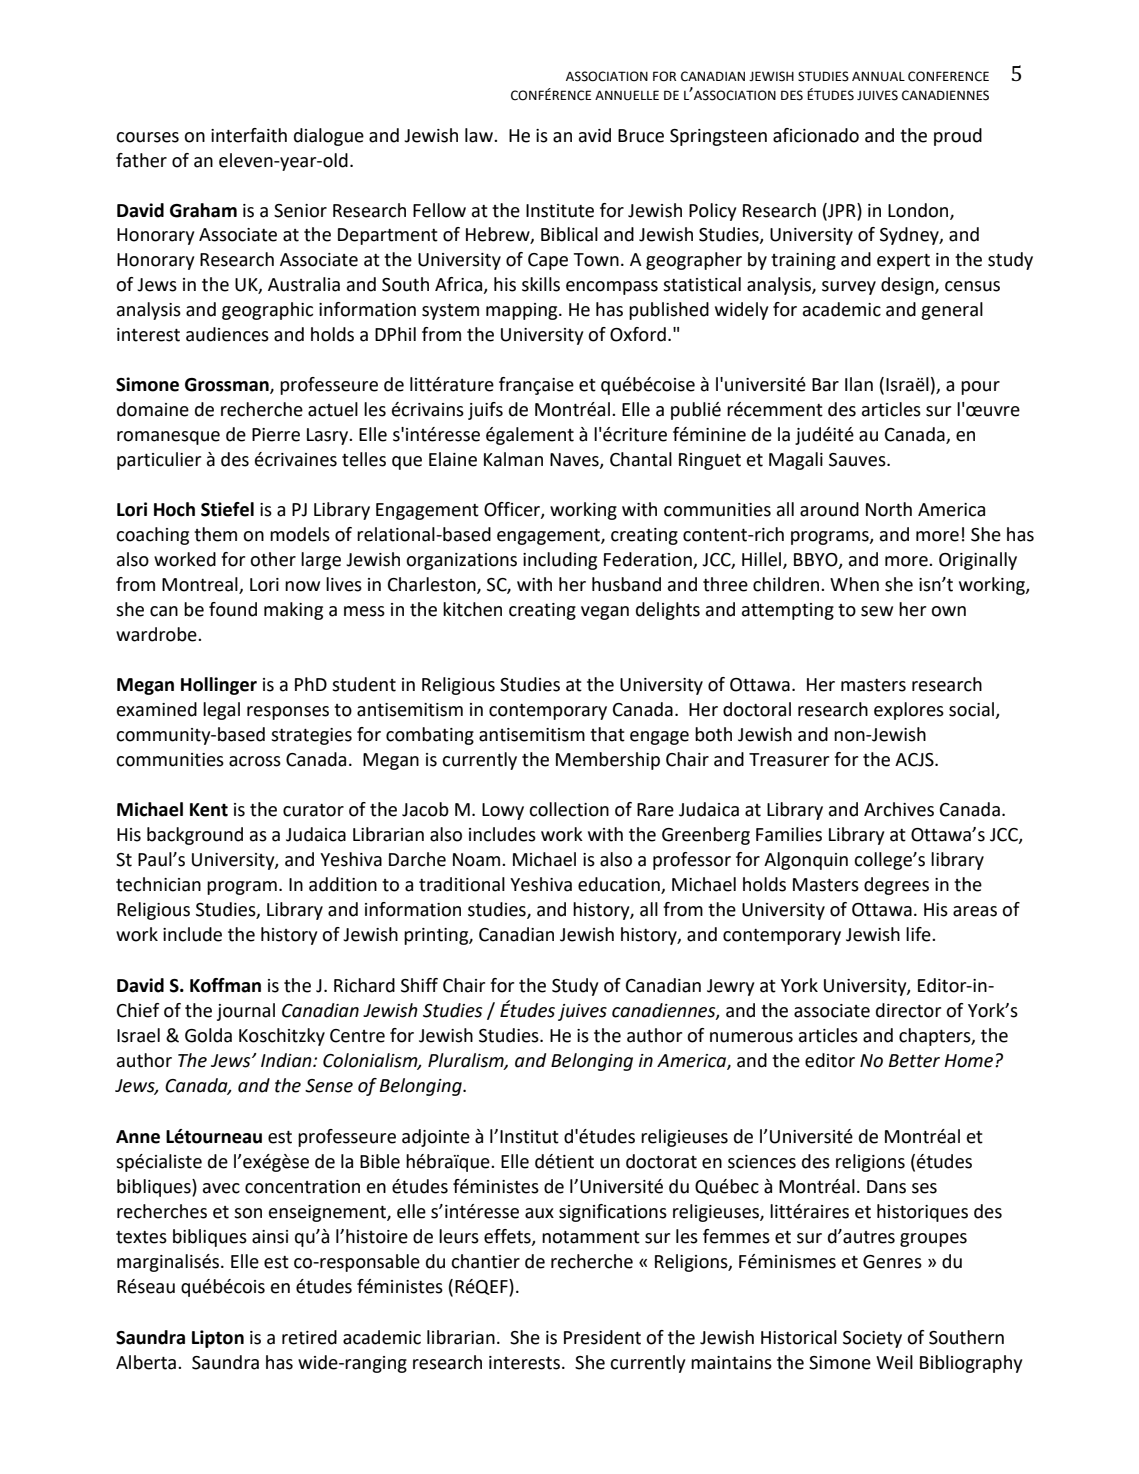 The height and width of the screenshot is (1474, 1139). I want to click on President, so click(602, 1337).
